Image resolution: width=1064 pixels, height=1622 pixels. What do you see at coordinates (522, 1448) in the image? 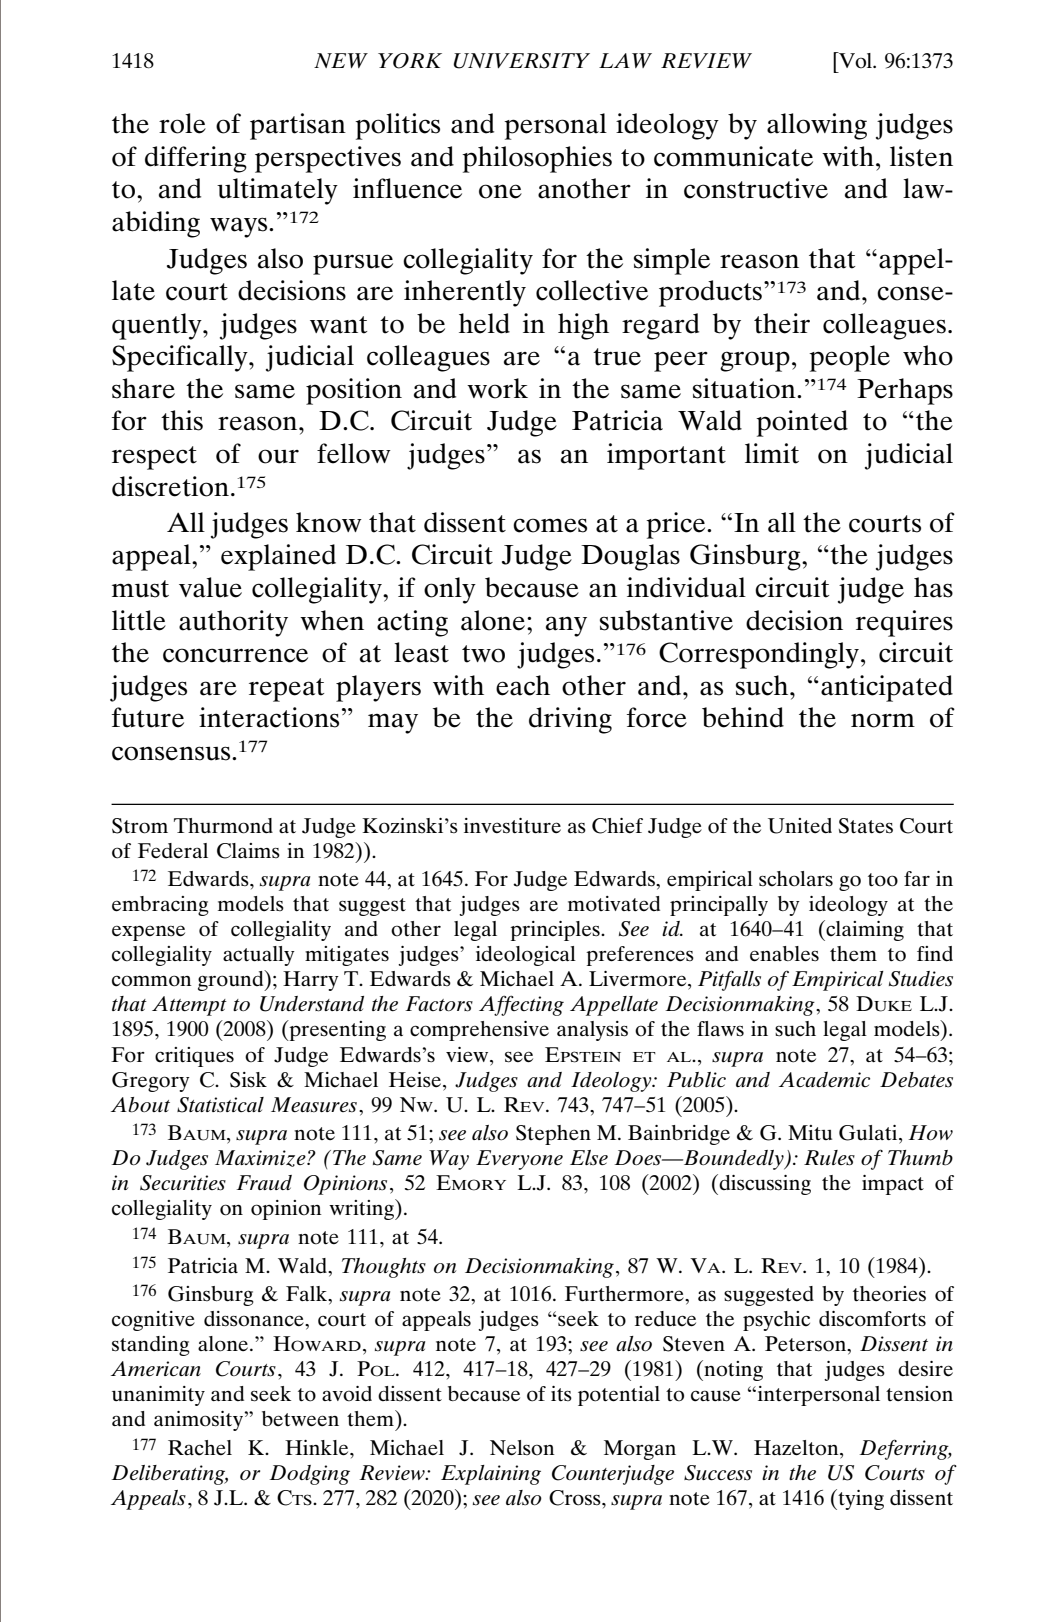
I see `Nelson` at bounding box center [522, 1448].
